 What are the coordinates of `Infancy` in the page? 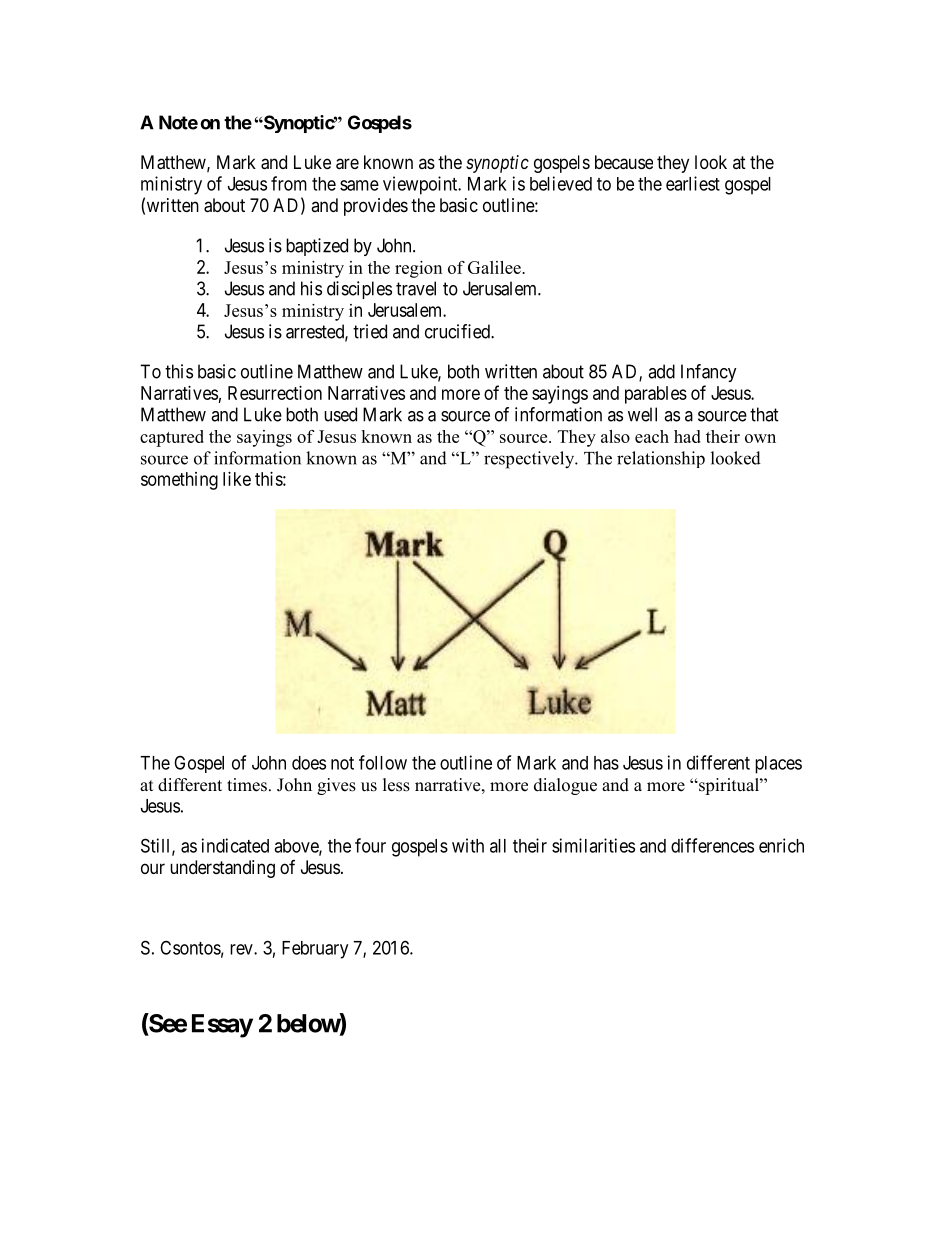 It's located at (709, 373).
